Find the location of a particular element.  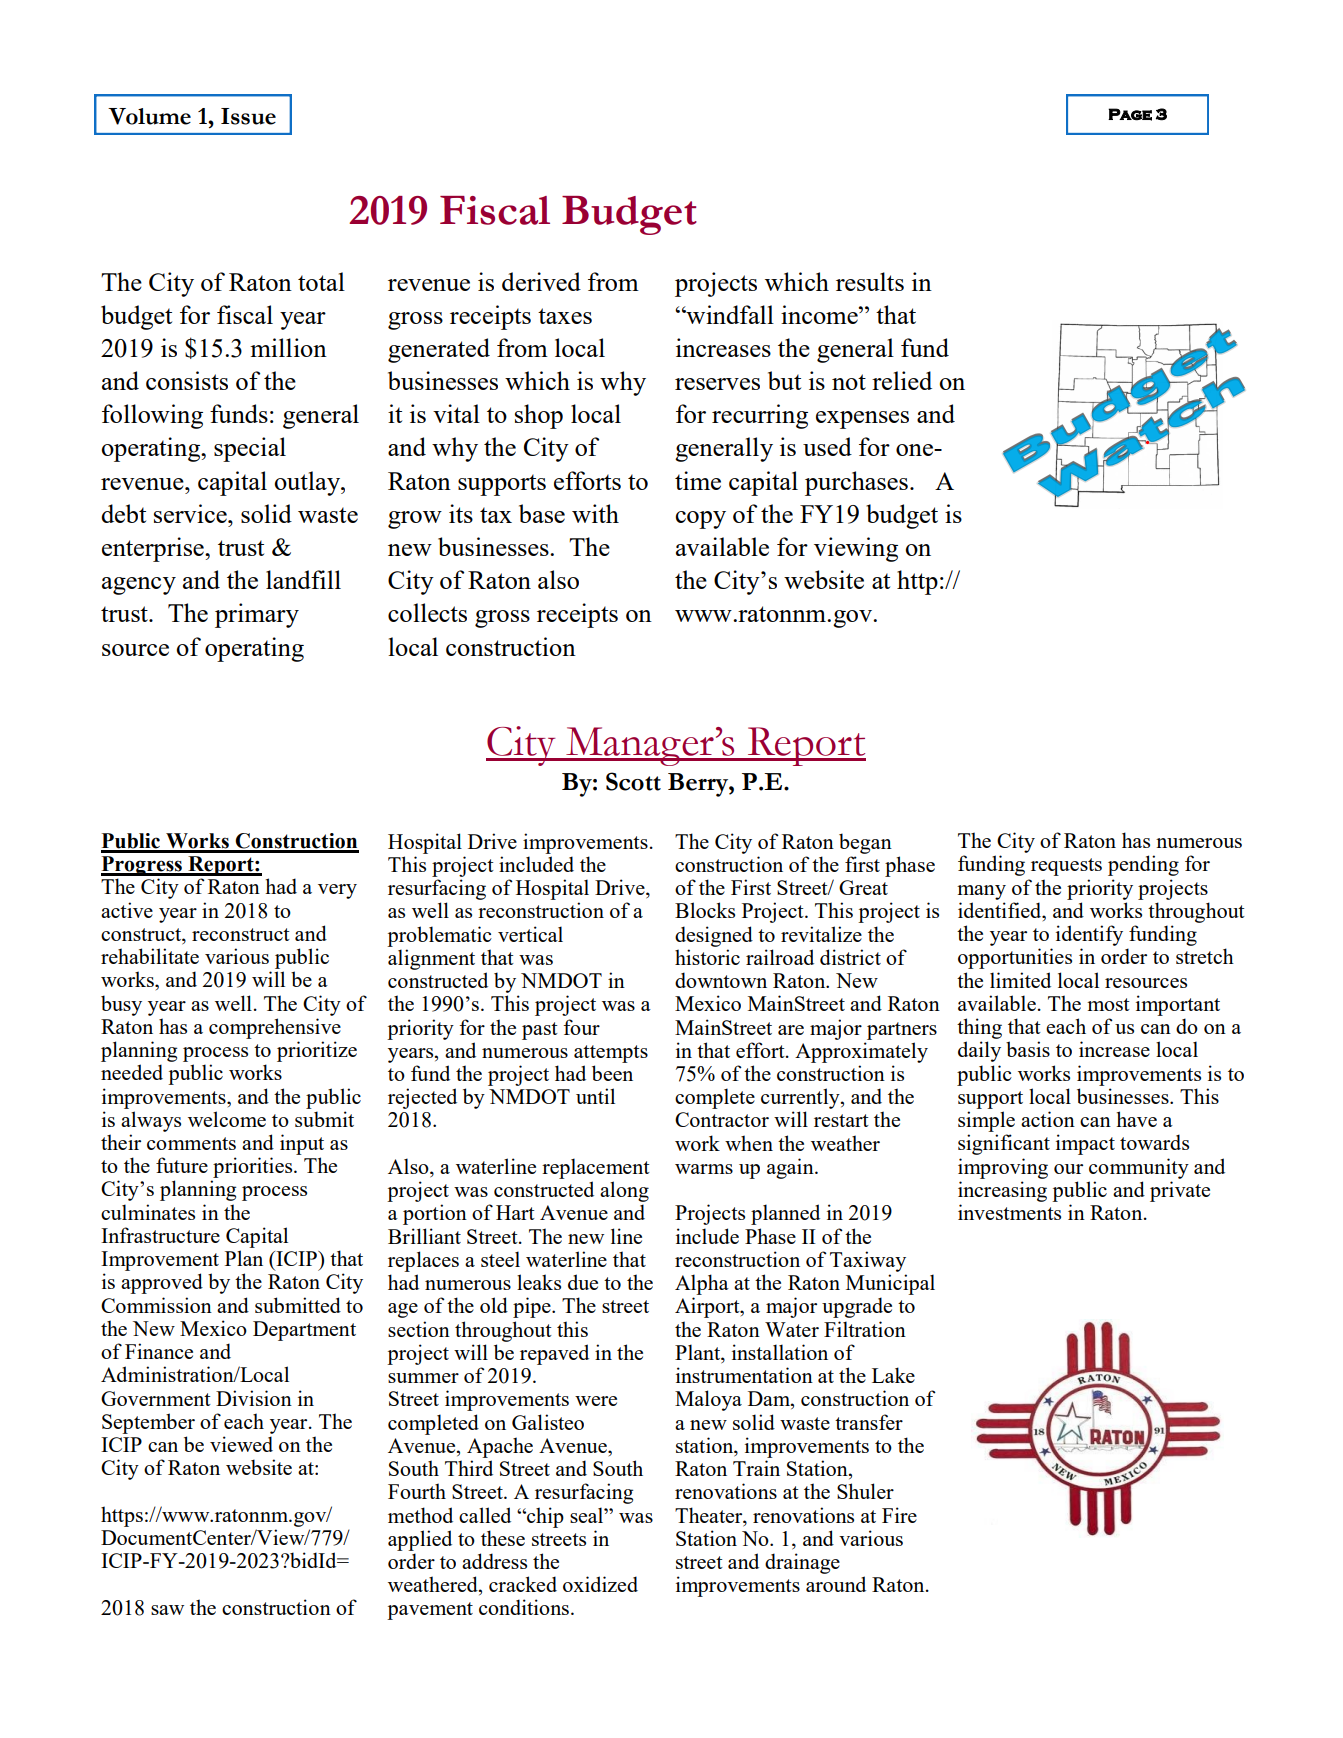

Page is located at coordinates (1130, 114).
